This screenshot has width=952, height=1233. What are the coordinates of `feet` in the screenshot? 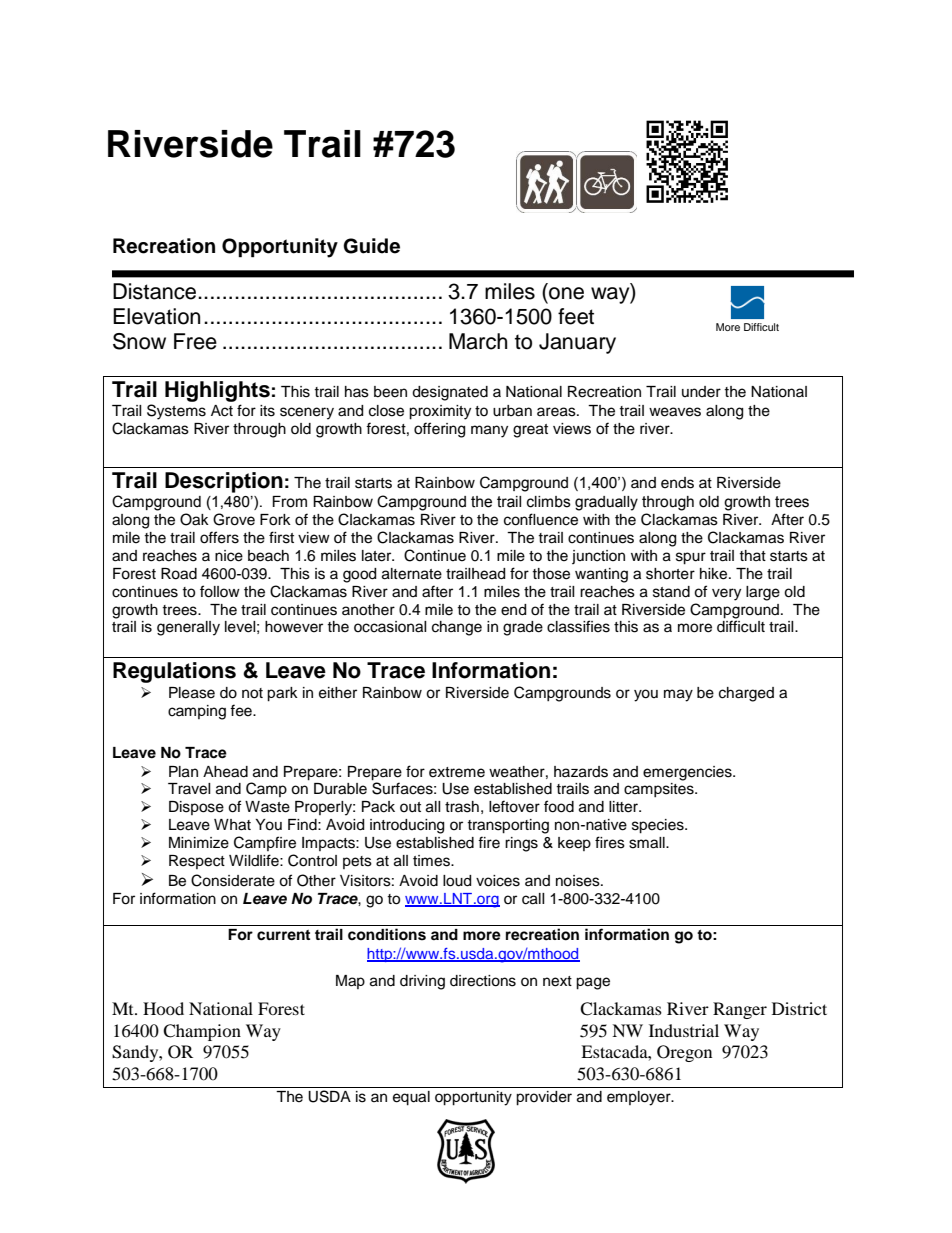 It's located at (576, 316).
